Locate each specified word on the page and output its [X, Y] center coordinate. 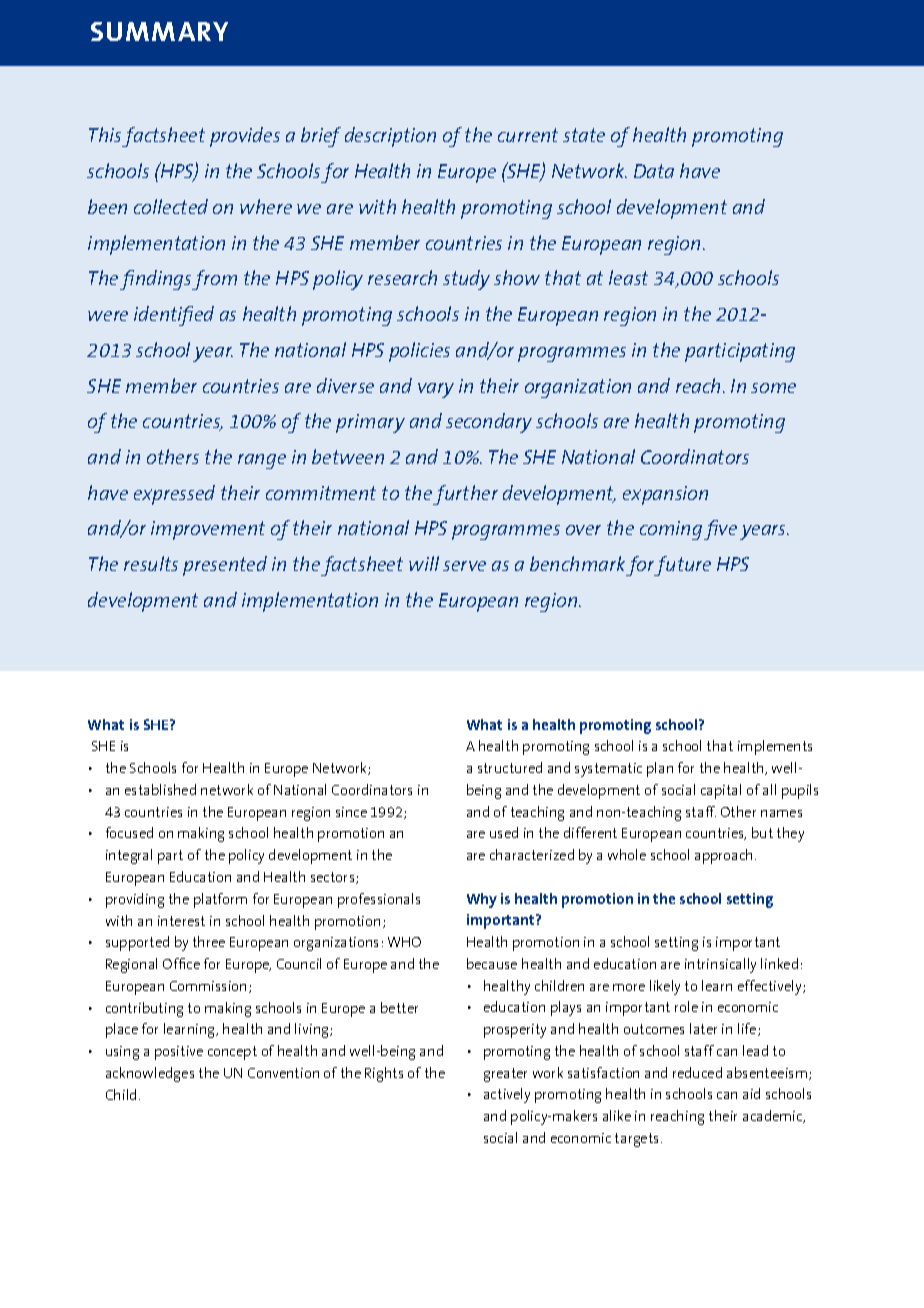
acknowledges [150, 1074]
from [214, 280]
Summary [159, 31]
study [466, 280]
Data [654, 171]
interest [181, 921]
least [628, 277]
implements [775, 747]
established [160, 789]
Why [482, 900]
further [465, 495]
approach [723, 856]
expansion [665, 495]
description [390, 137]
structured [510, 767]
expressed [174, 495]
